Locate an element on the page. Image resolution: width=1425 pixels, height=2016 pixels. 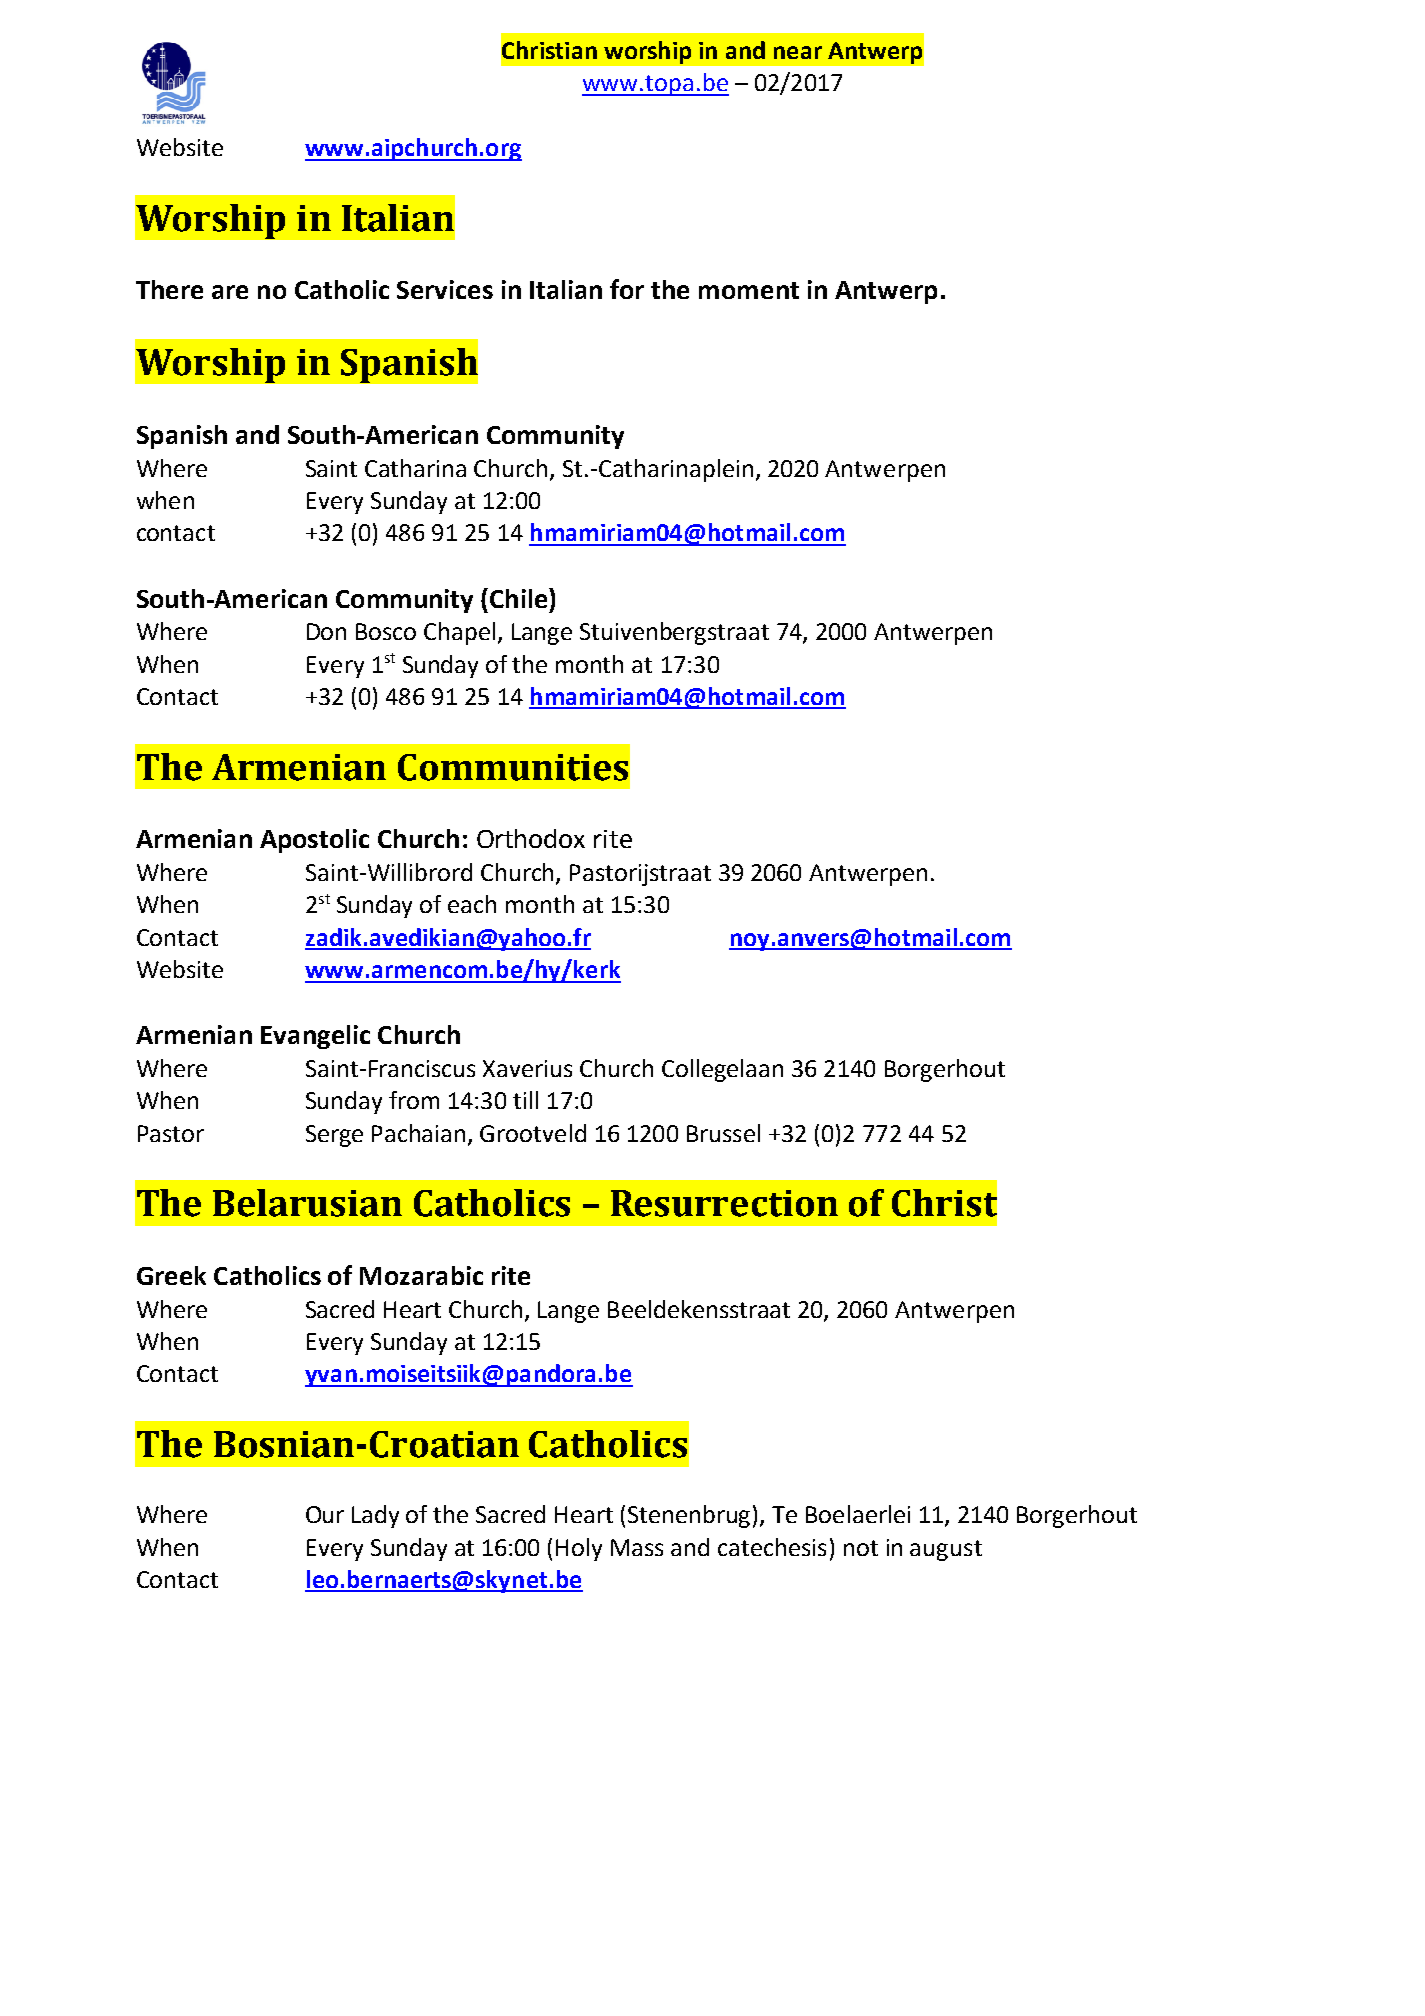
Chile is located at coordinates (518, 598).
